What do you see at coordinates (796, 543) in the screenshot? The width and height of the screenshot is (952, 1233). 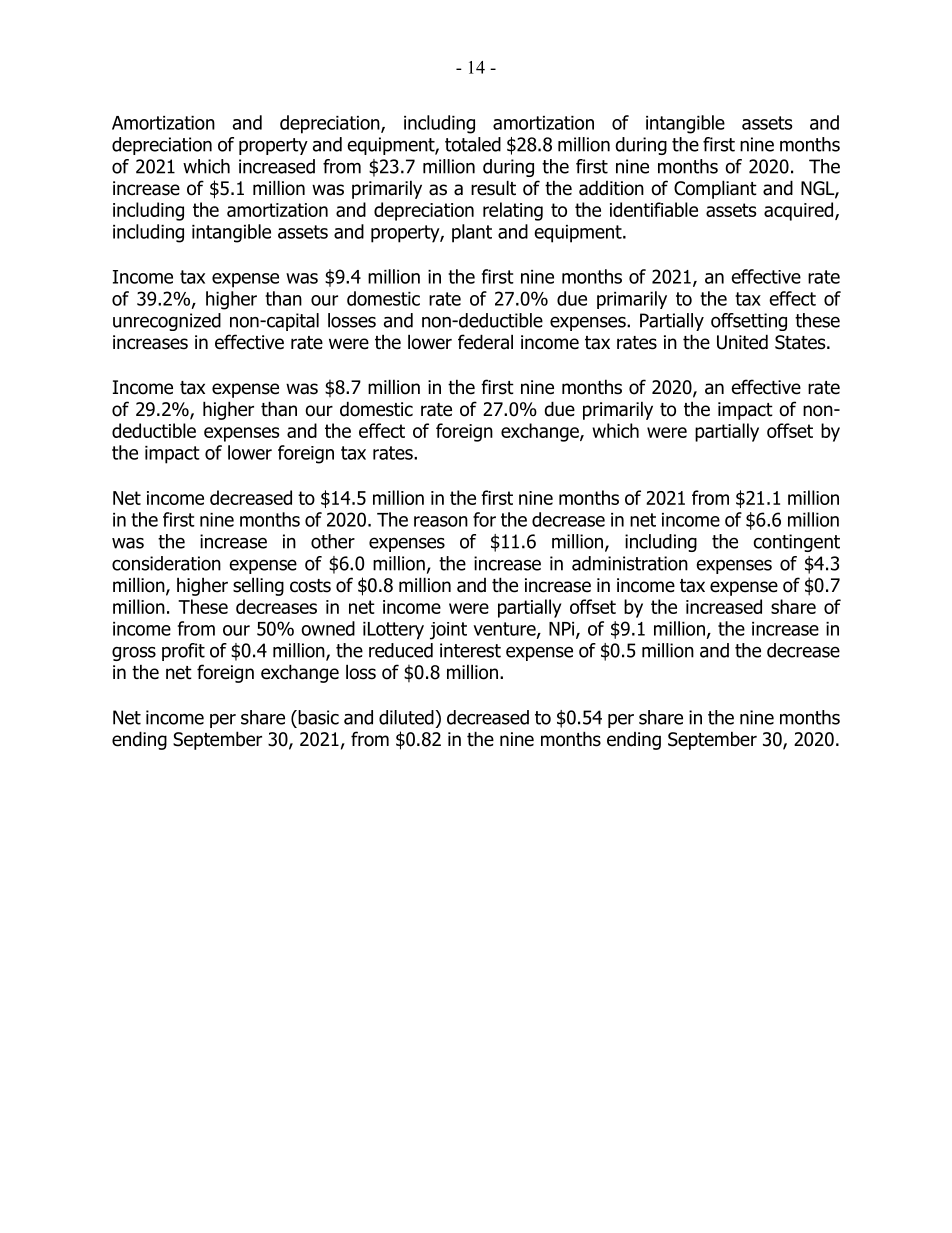 I see `contingent` at bounding box center [796, 543].
